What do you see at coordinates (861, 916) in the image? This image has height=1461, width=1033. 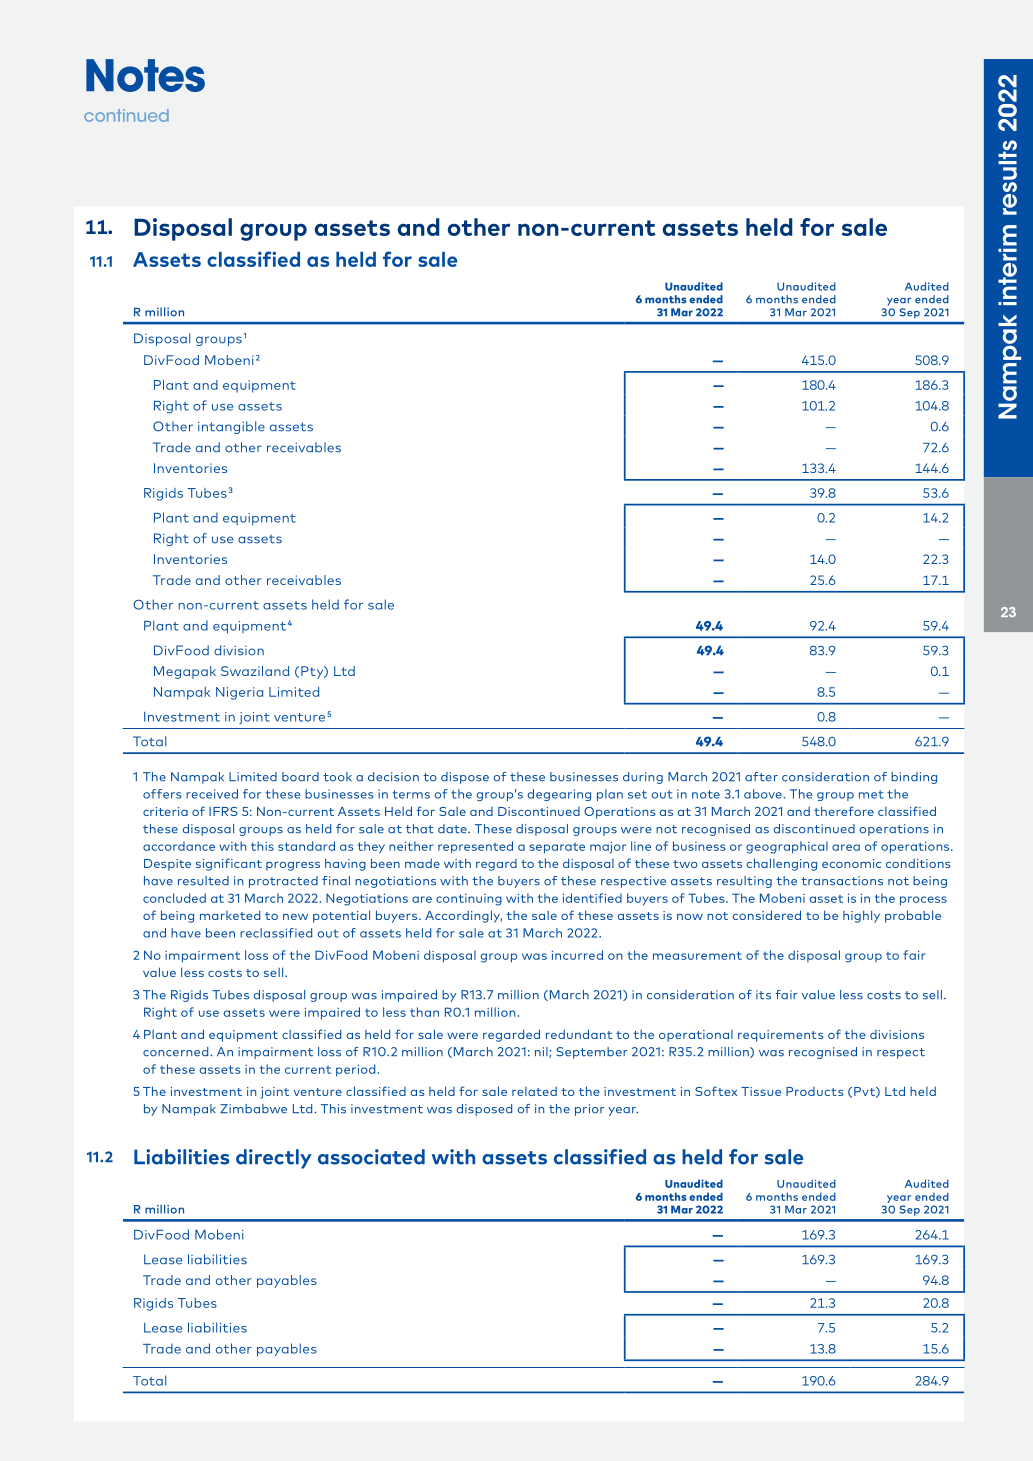 I see `highly` at bounding box center [861, 916].
